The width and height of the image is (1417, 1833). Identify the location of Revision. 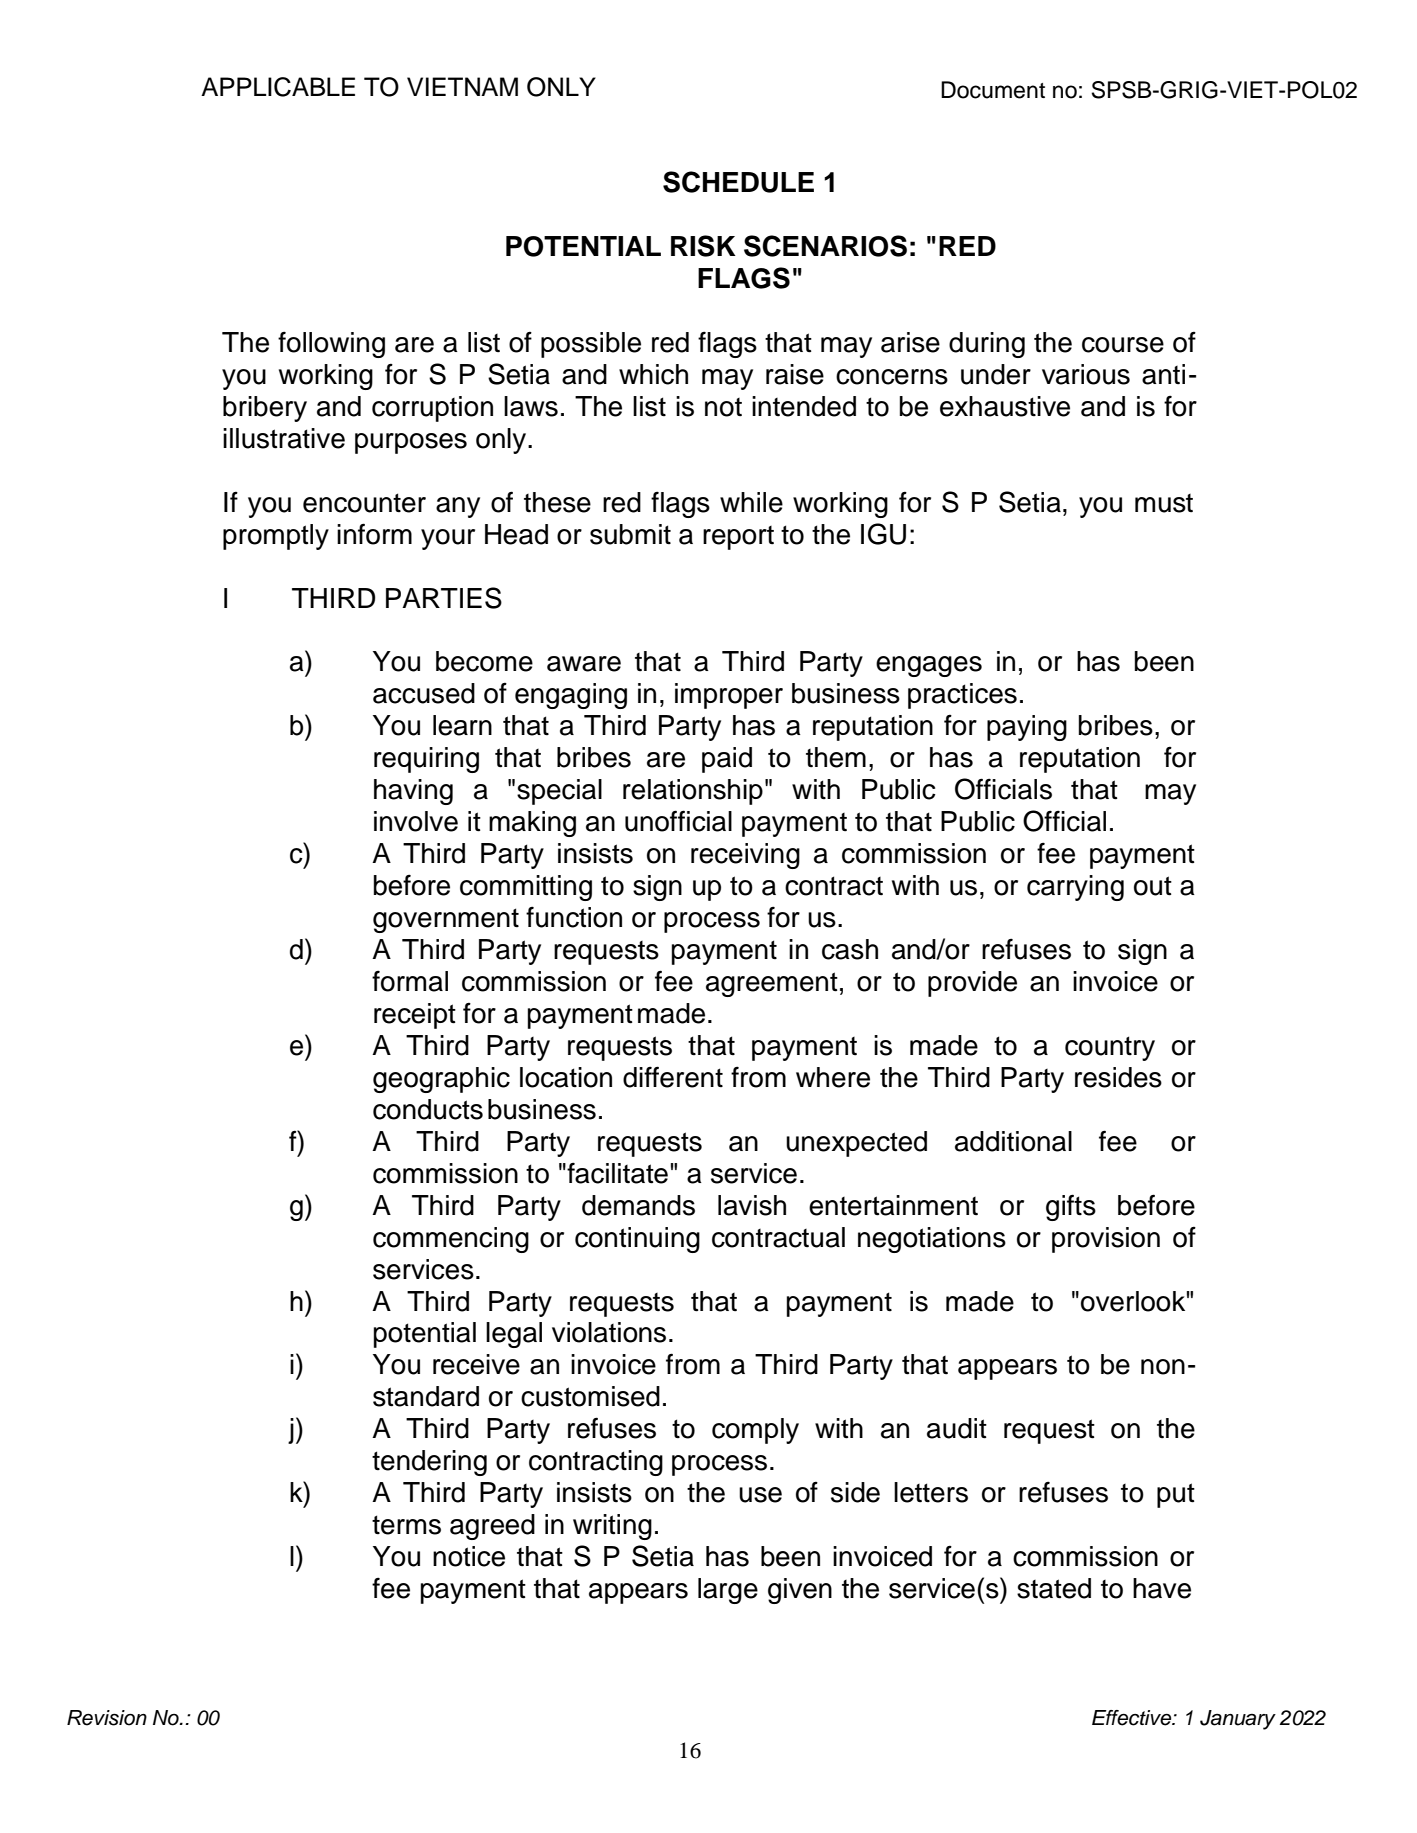
(107, 1718).
